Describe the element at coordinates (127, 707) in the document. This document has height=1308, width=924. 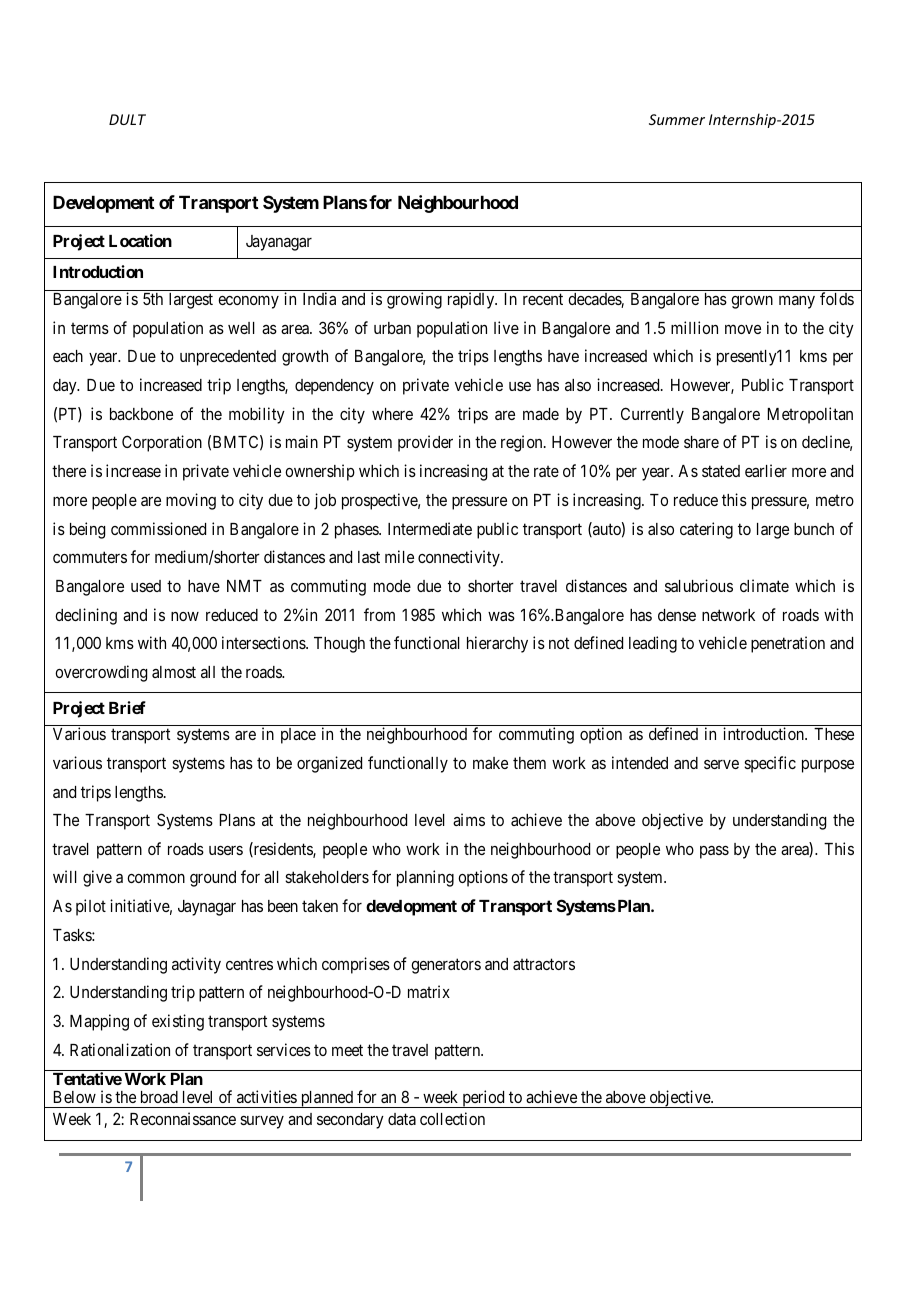
I see `Brief` at that location.
